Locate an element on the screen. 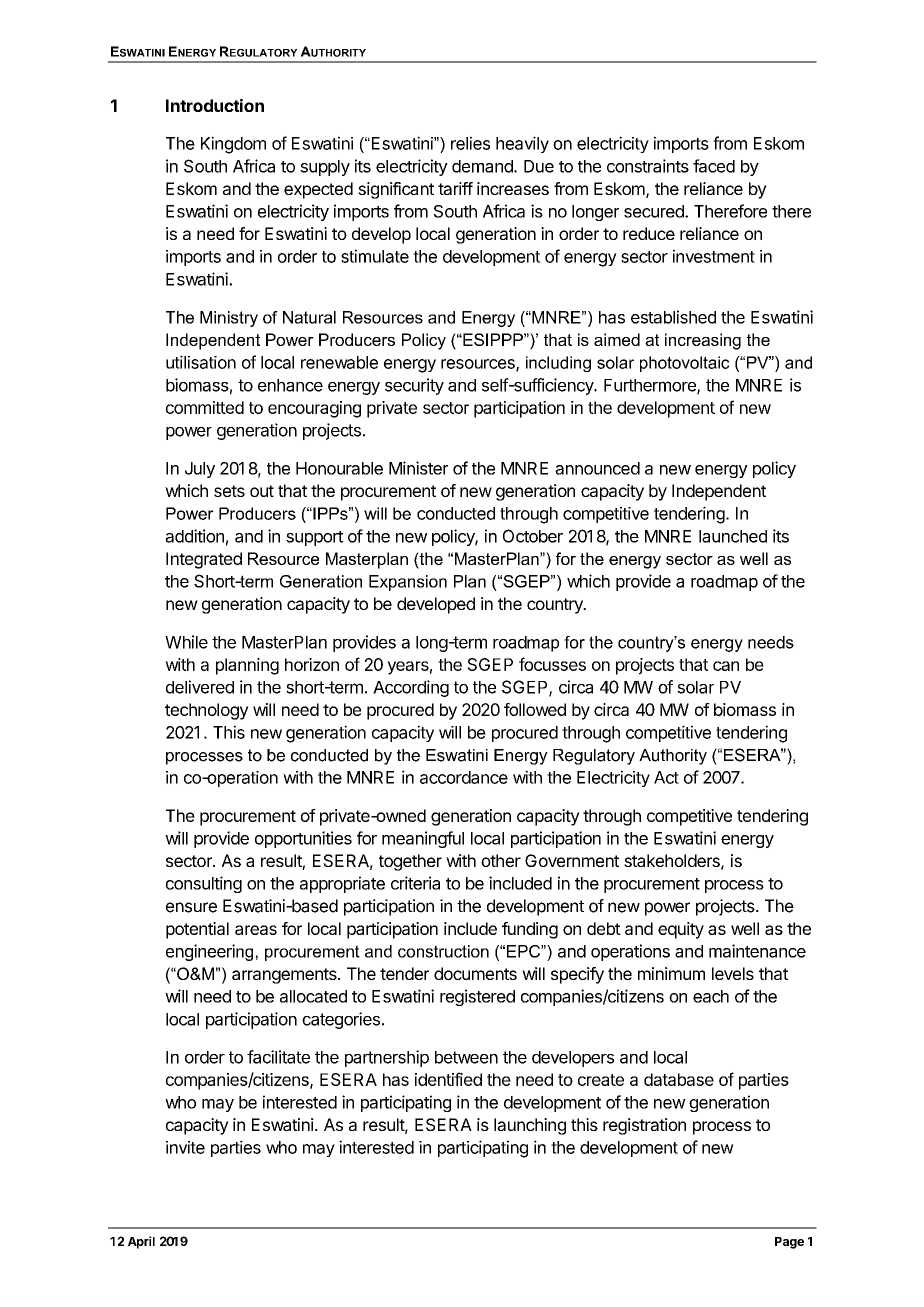 The image size is (924, 1307). According is located at coordinates (411, 688).
